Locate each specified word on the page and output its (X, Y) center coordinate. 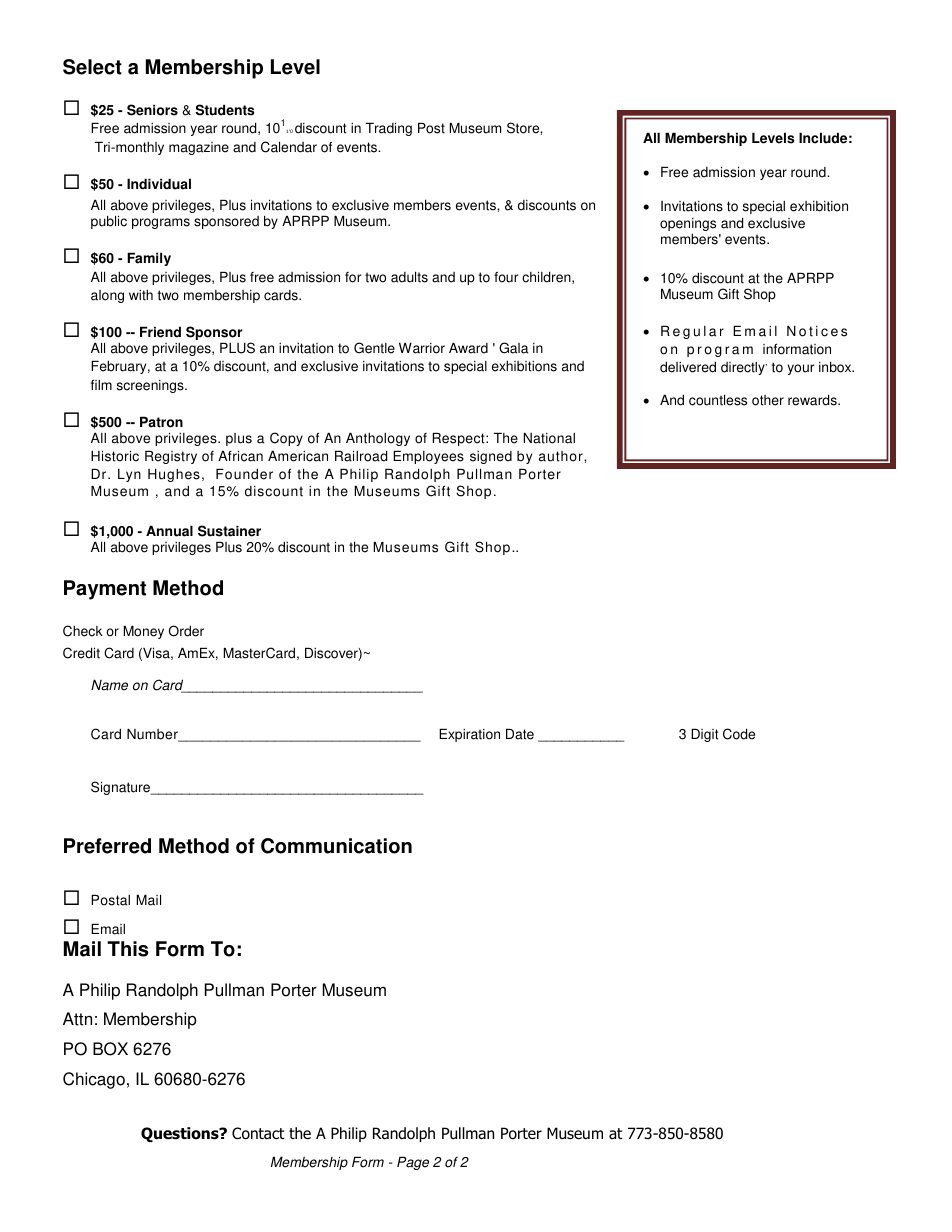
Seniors (152, 110)
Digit (705, 735)
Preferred (107, 846)
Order (186, 631)
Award (468, 348)
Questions (181, 1135)
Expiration (469, 735)
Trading (389, 129)
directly (744, 368)
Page (413, 1163)
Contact (258, 1133)
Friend (160, 332)
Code (739, 734)
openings (688, 224)
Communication (336, 846)
